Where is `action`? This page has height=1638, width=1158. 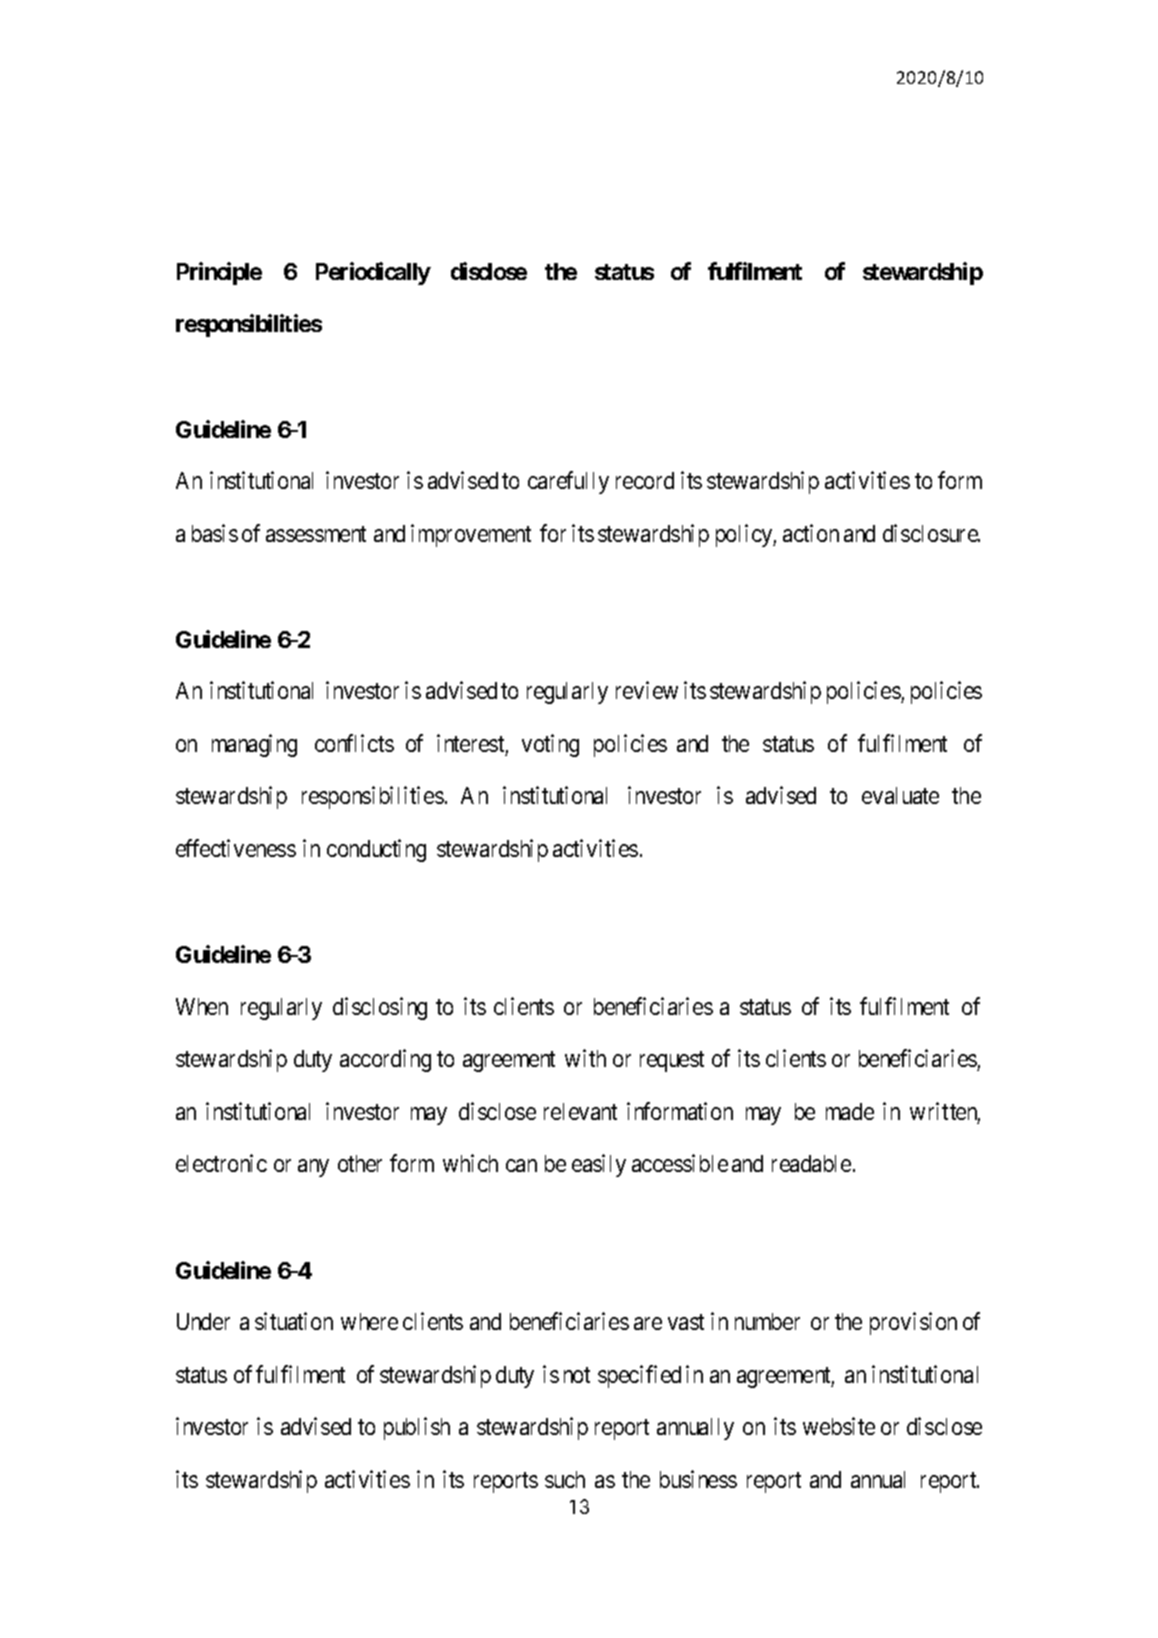
action is located at coordinates (811, 533).
